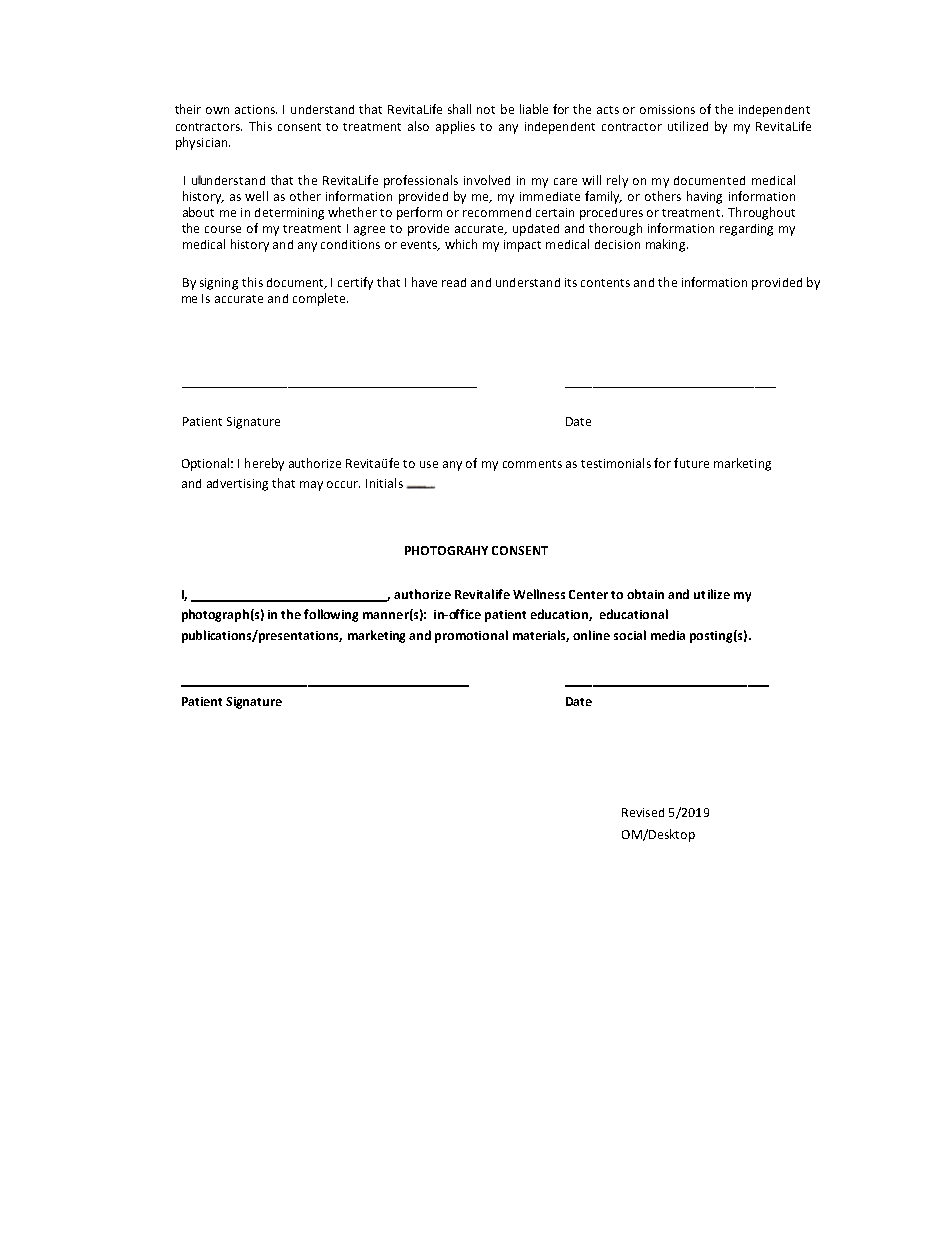 The width and height of the screenshot is (952, 1237). What do you see at coordinates (630, 635) in the screenshot?
I see `social` at bounding box center [630, 635].
